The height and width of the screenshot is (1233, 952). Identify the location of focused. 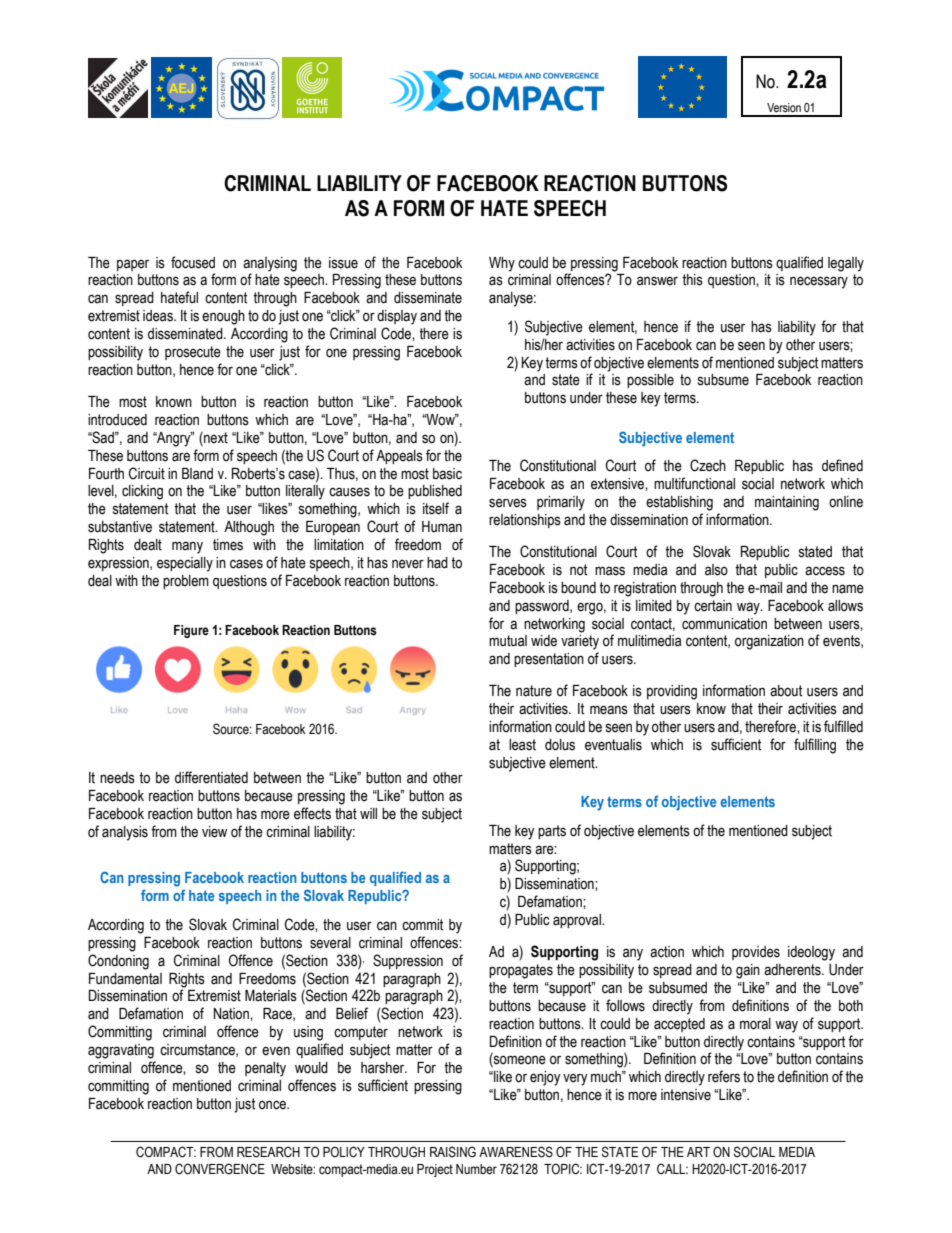
(193, 262).
